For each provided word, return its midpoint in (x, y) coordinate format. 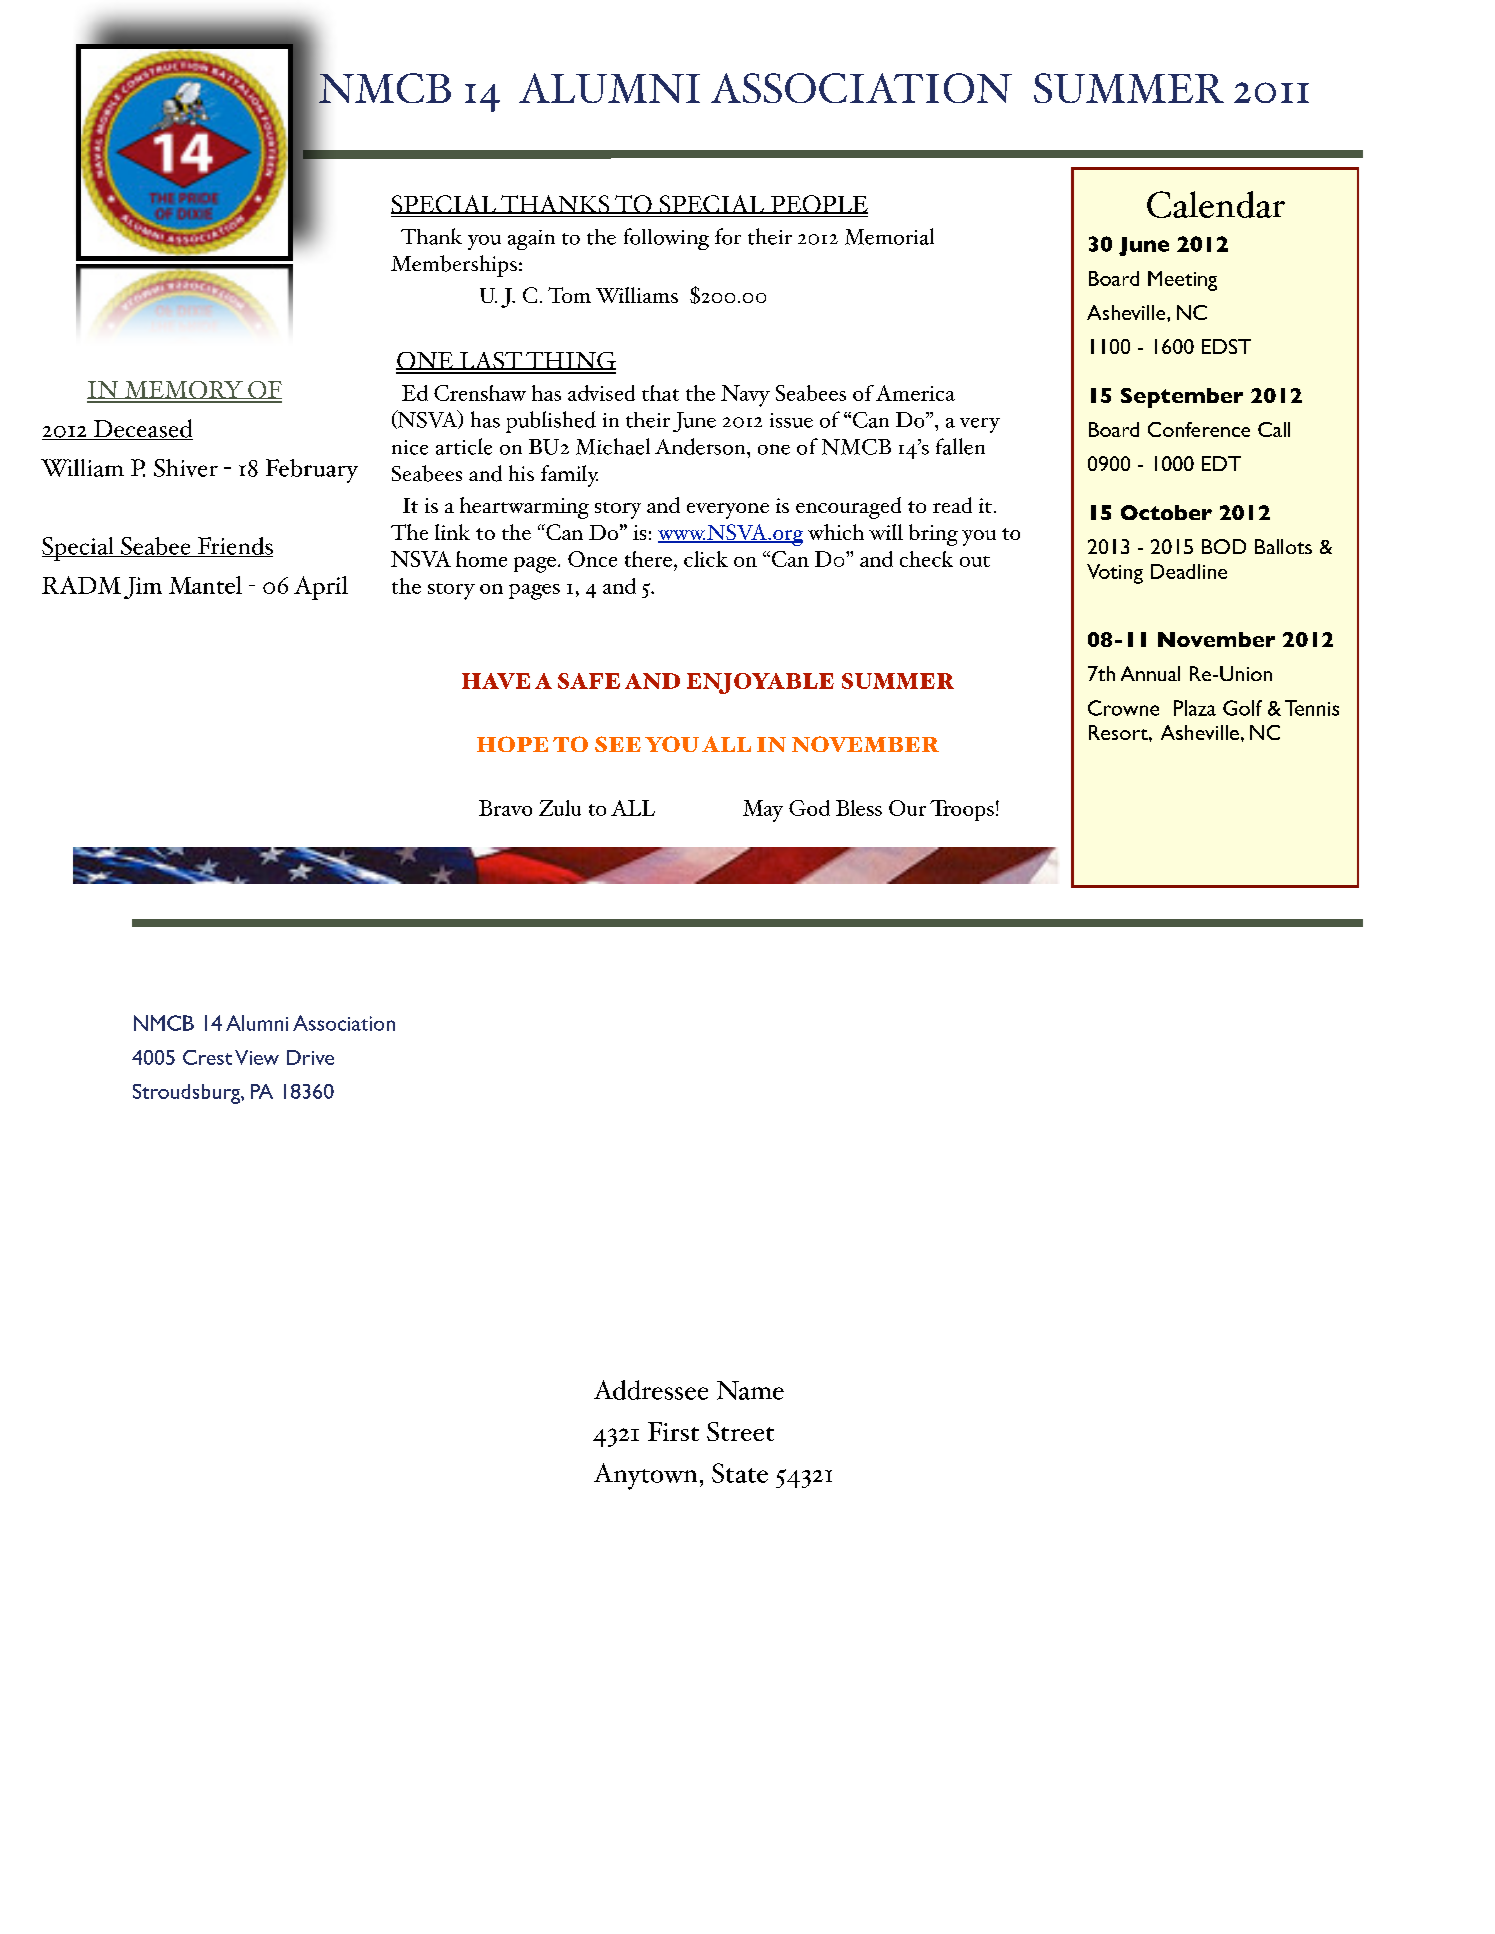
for (728, 236)
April (321, 588)
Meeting (1182, 281)
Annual (1150, 673)
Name (750, 1390)
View (257, 1057)
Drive (310, 1057)
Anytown (645, 1476)
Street (740, 1431)
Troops (962, 810)
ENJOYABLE (760, 683)
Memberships (454, 266)
